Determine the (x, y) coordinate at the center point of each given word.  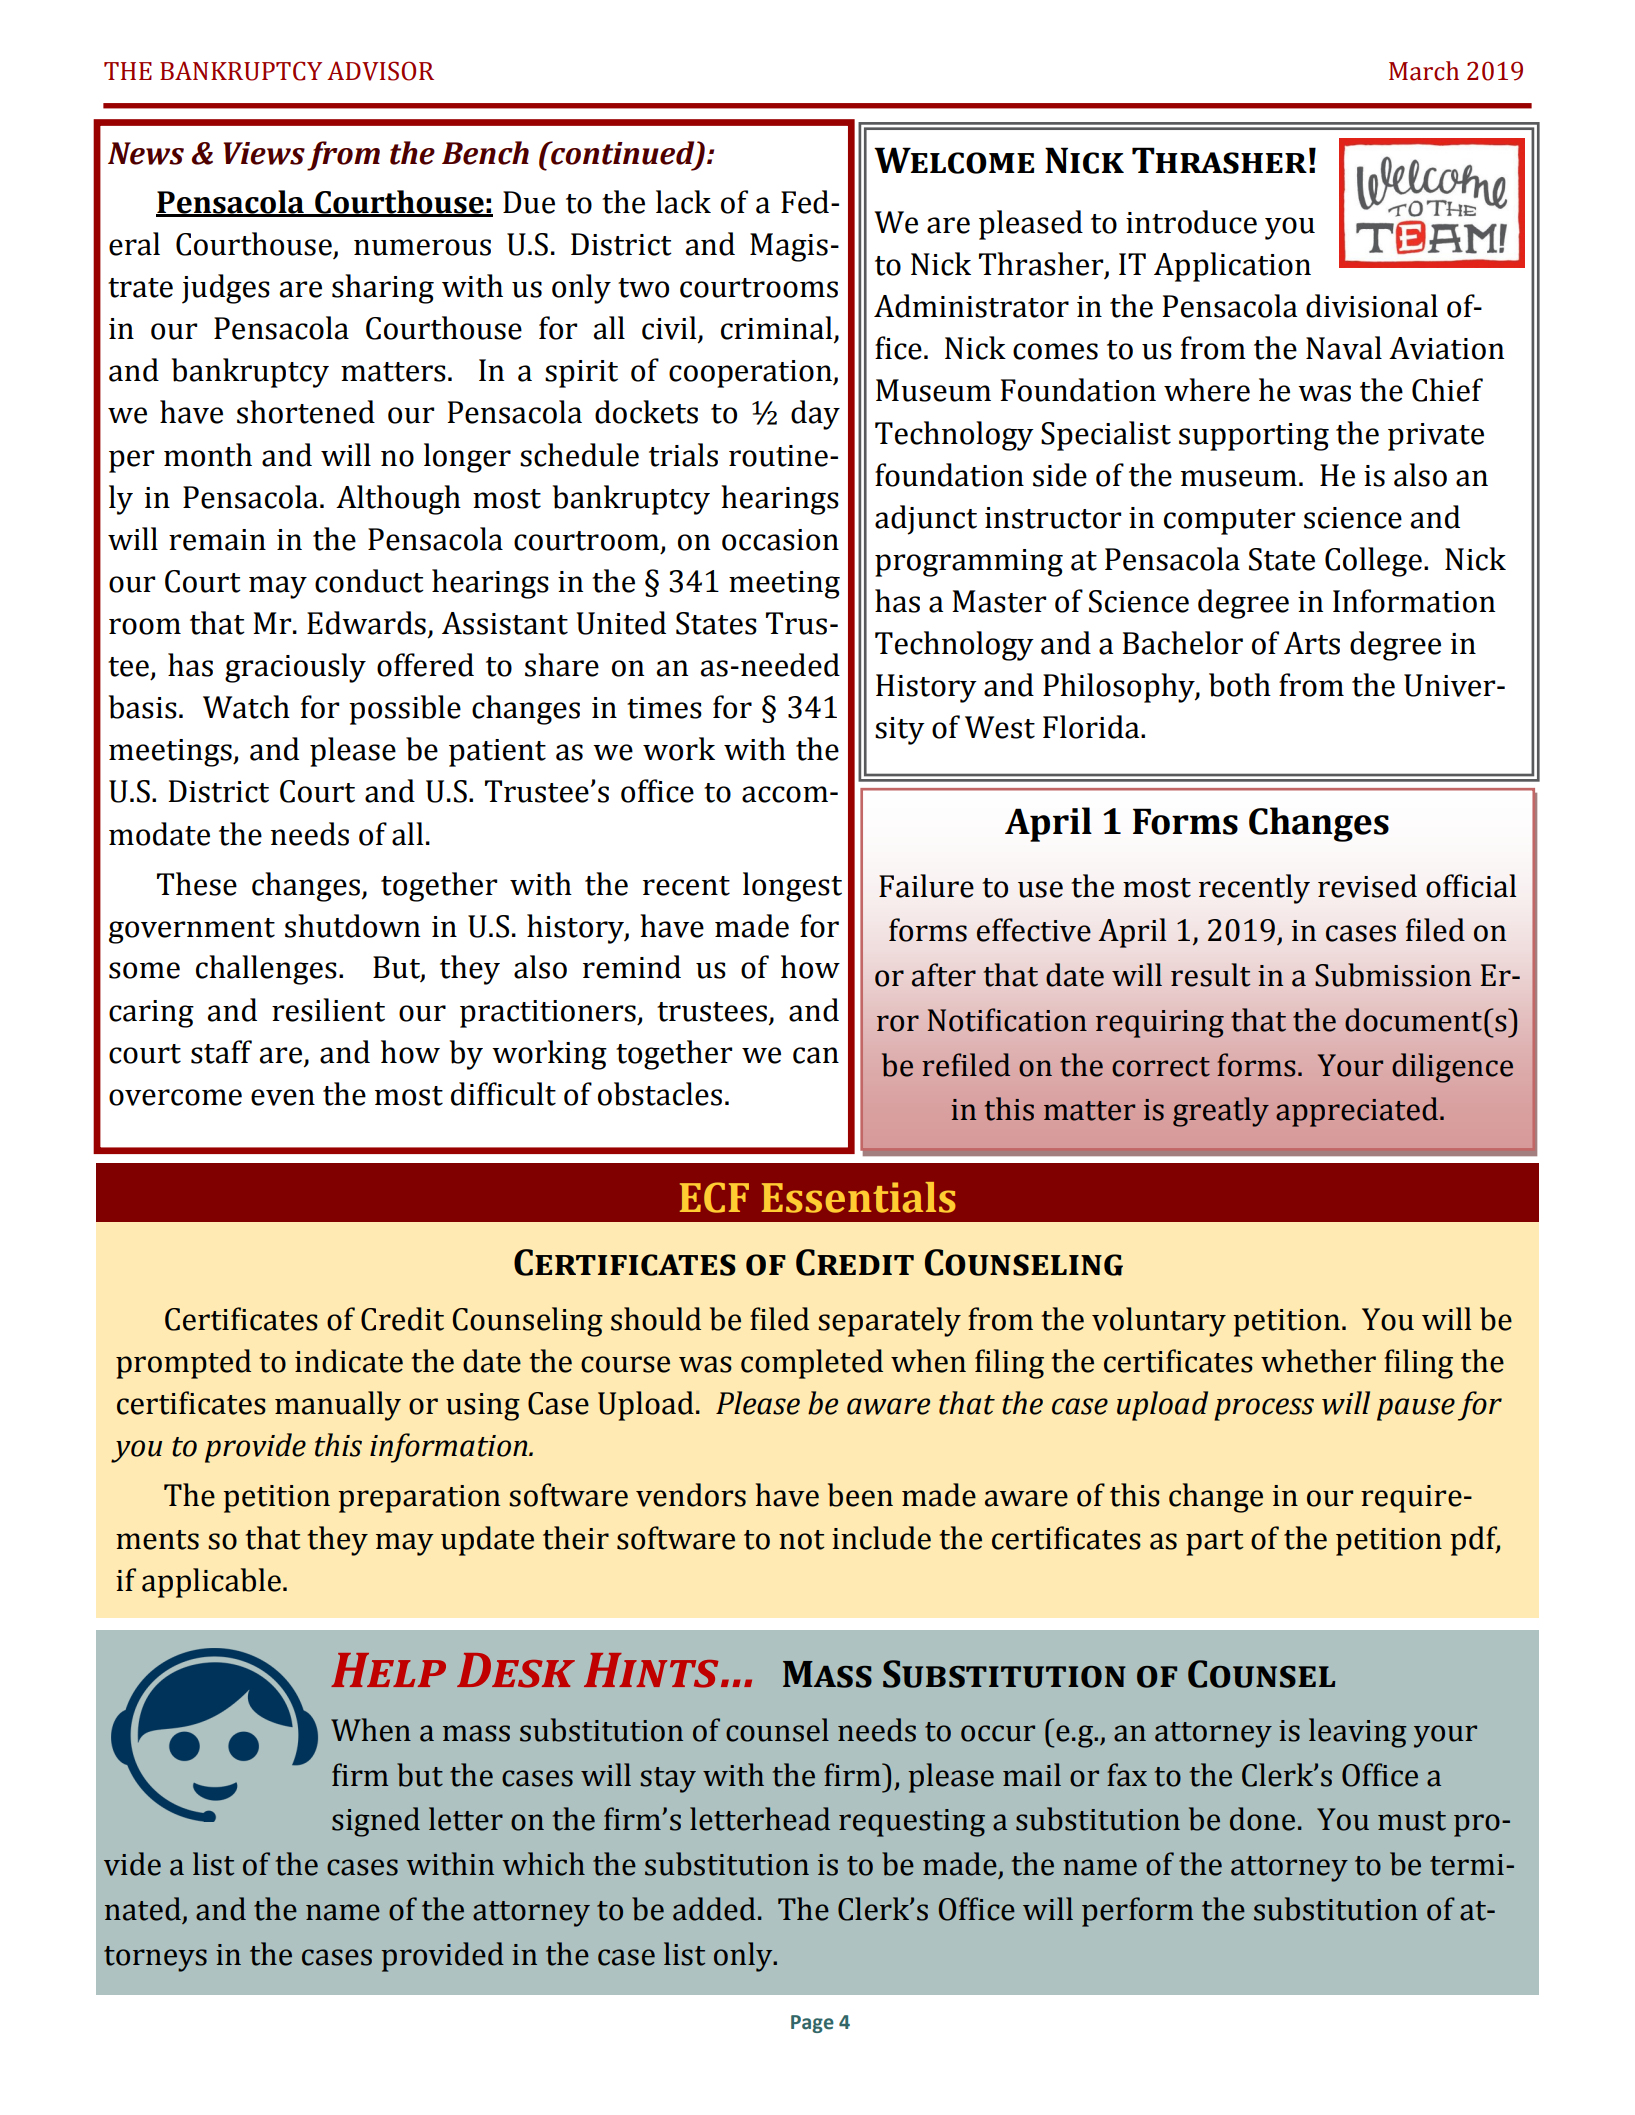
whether (1318, 1361)
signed (376, 1822)
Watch (246, 707)
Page (812, 2024)
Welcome (954, 160)
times (664, 708)
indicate (349, 1361)
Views (264, 153)
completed (812, 1364)
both (1240, 685)
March (1424, 71)
